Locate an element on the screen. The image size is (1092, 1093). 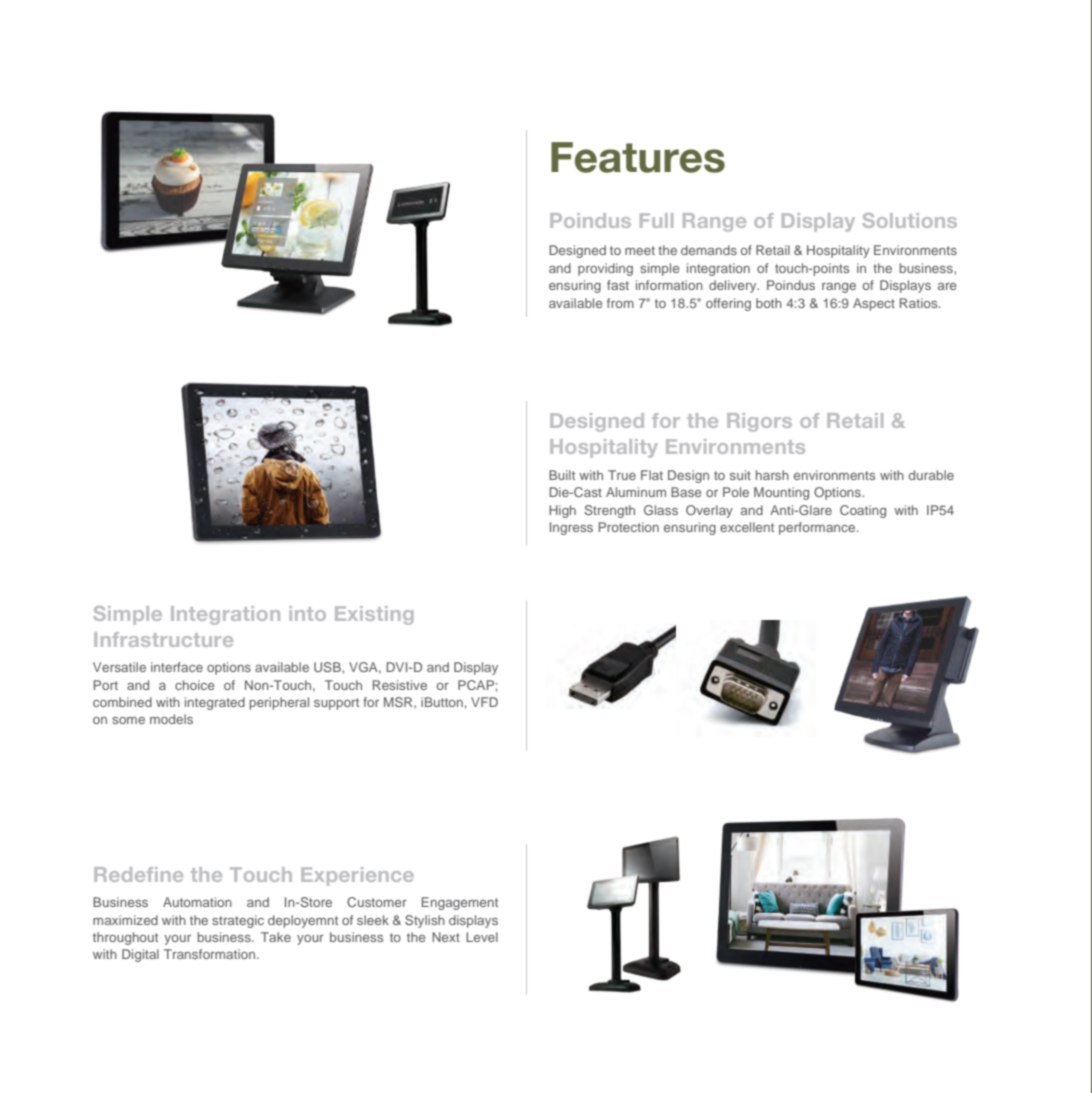
strategic is located at coordinates (238, 921).
